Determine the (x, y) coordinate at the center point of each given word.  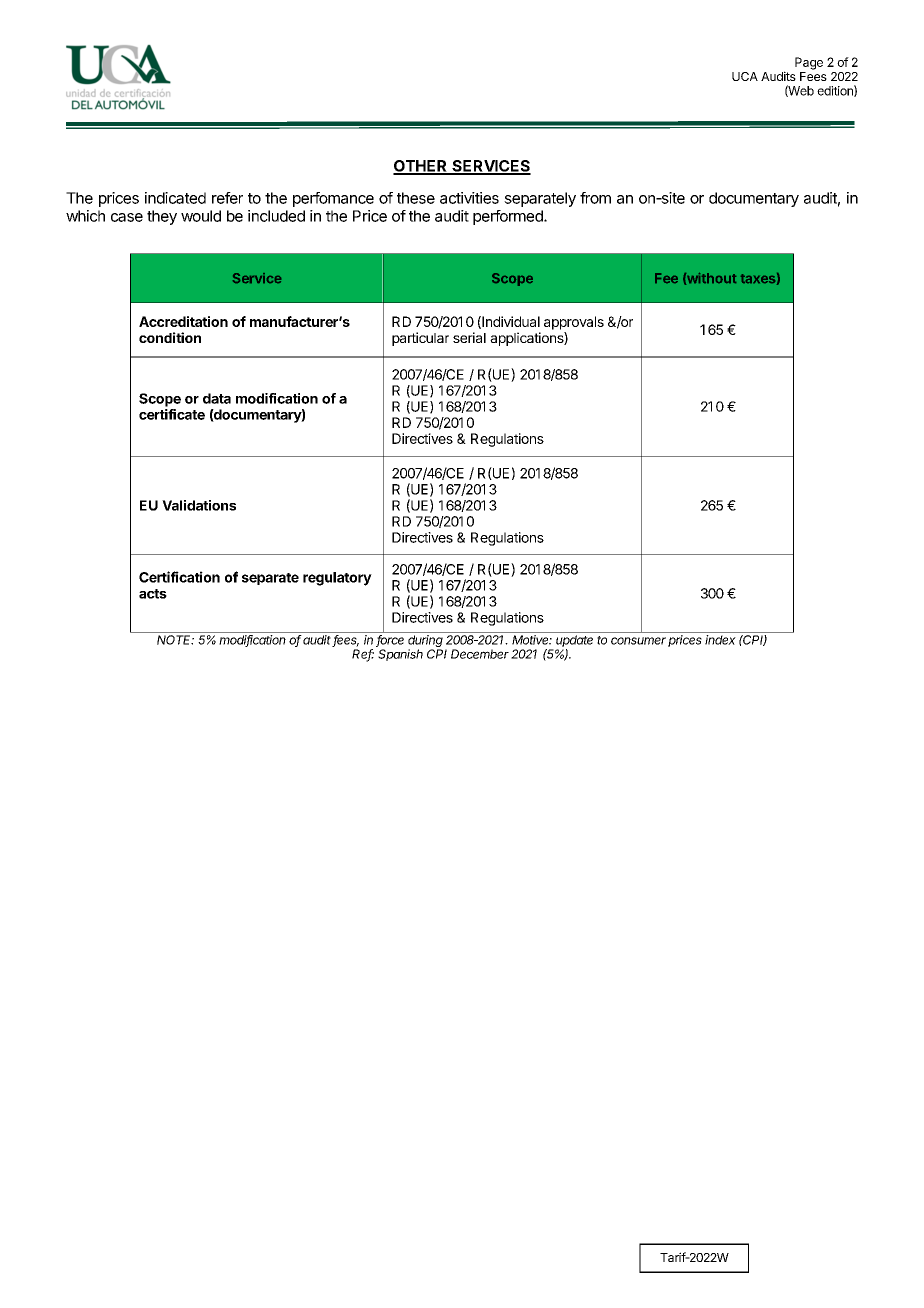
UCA (745, 76)
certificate (172, 414)
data (217, 398)
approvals (574, 323)
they (162, 217)
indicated (175, 198)
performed (509, 217)
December (480, 654)
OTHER (421, 167)
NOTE (175, 640)
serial (469, 337)
